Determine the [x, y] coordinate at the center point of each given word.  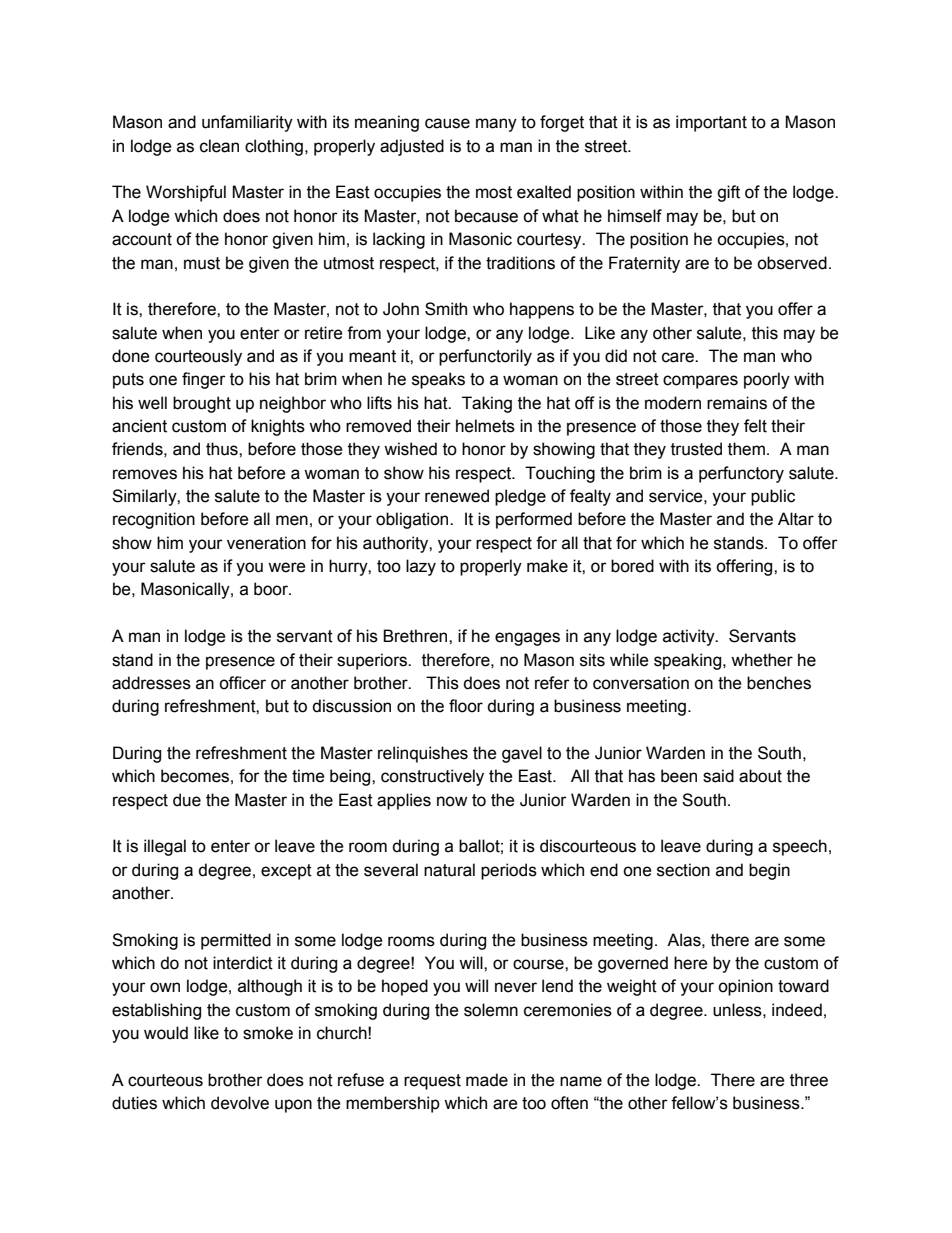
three [809, 1080]
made [487, 1080]
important [711, 123]
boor [272, 589]
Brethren [416, 636]
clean [219, 146]
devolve [240, 1103]
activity [690, 637]
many [496, 125]
